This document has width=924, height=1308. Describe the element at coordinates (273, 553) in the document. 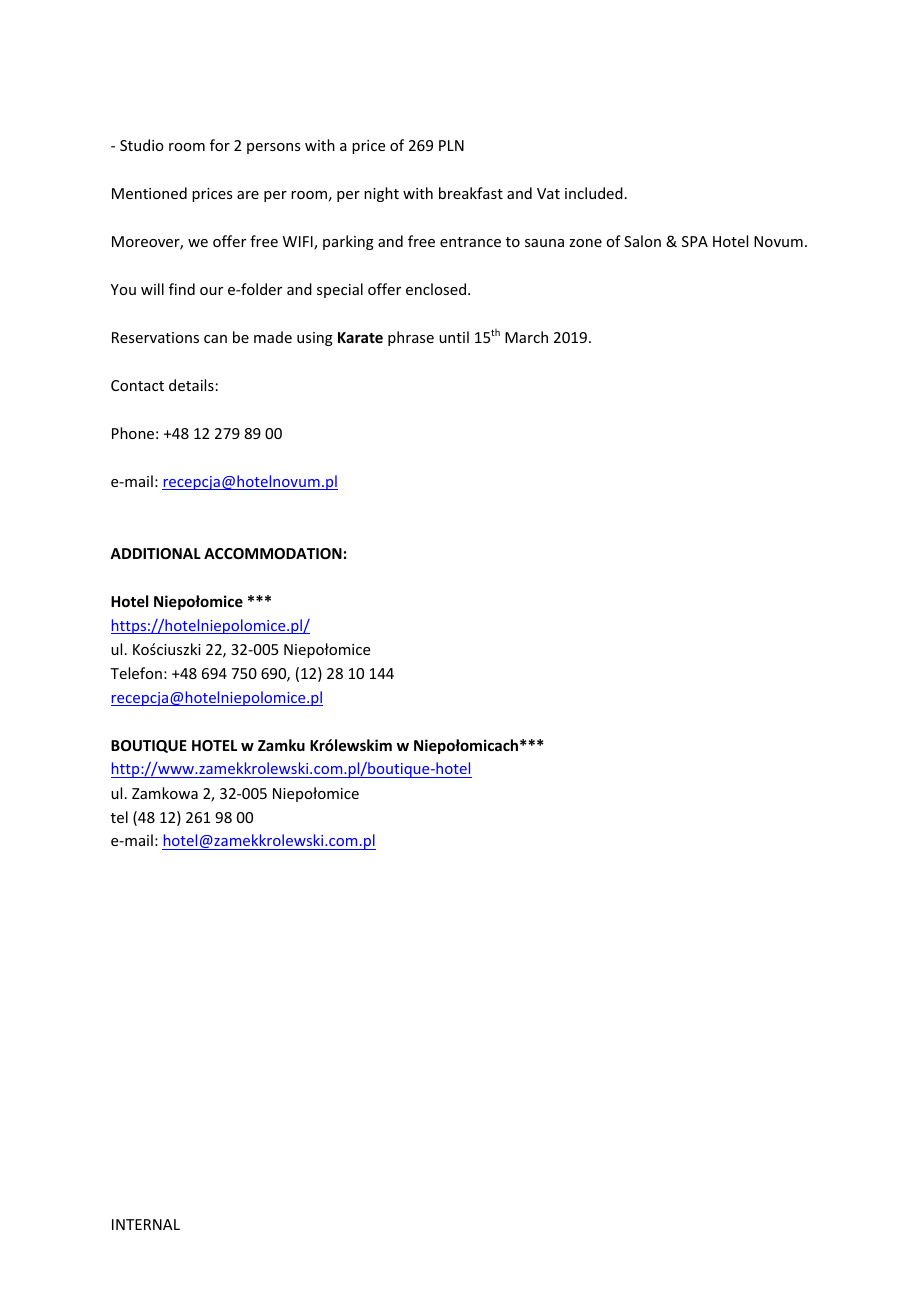

I see `ACCOMMODATION` at that location.
